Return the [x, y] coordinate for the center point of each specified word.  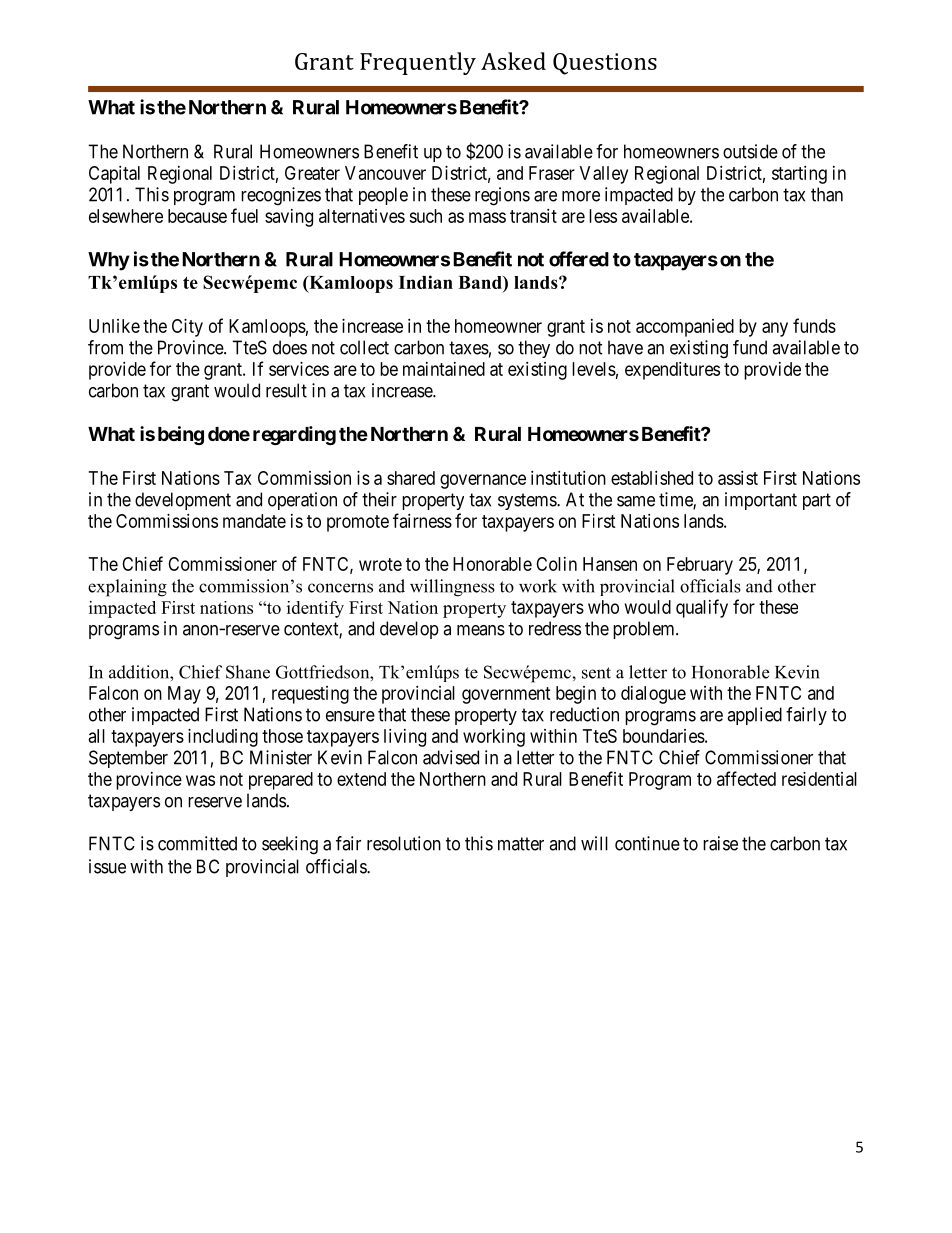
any [775, 329]
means [481, 630]
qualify [702, 608]
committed [197, 843]
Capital [114, 175]
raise [720, 843]
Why [109, 261]
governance [483, 481]
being [181, 435]
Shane [248, 672]
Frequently [418, 63]
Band [481, 282]
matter [521, 844]
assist [738, 478]
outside [750, 151]
